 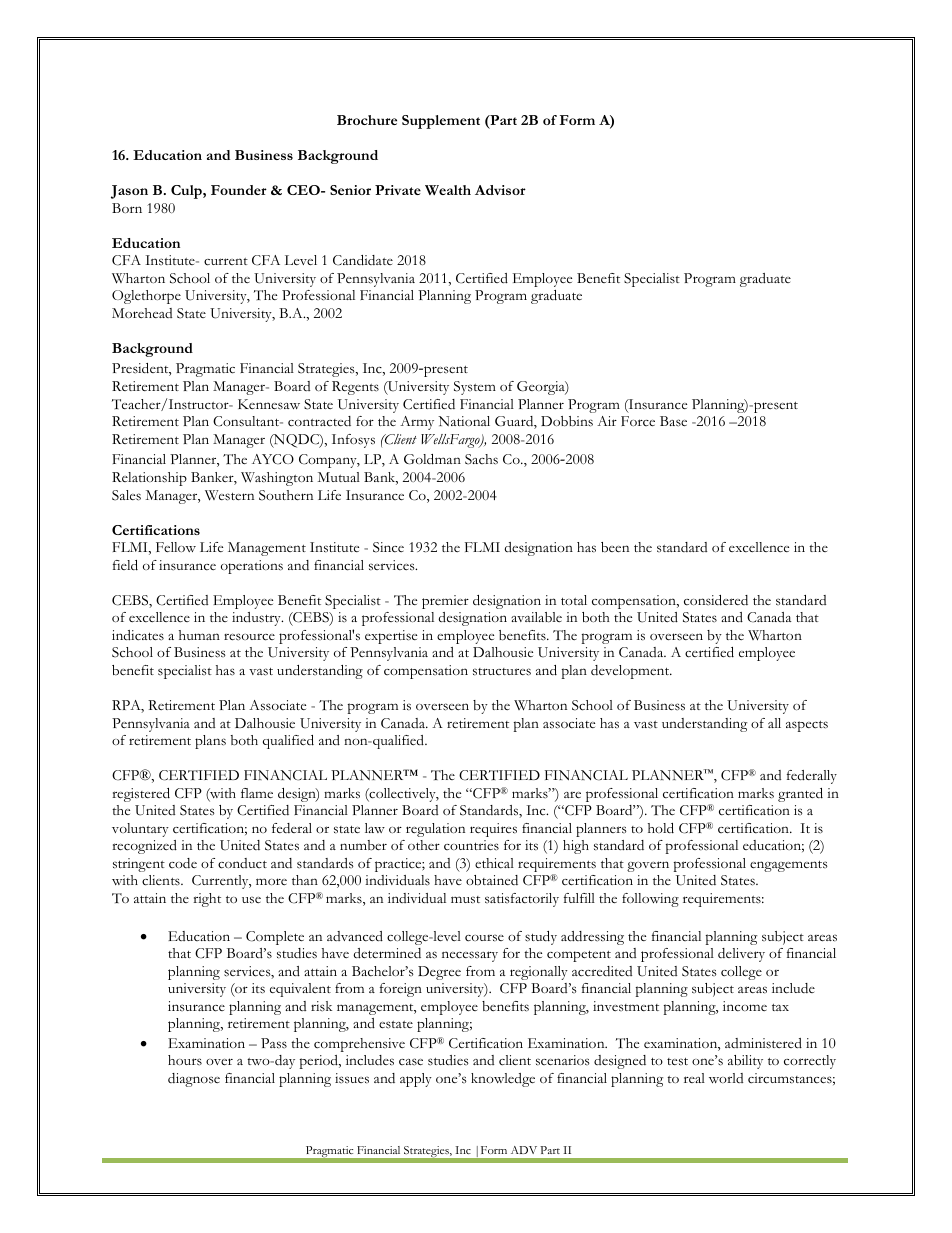 What do you see at coordinates (475, 388) in the document?
I see `System` at bounding box center [475, 388].
